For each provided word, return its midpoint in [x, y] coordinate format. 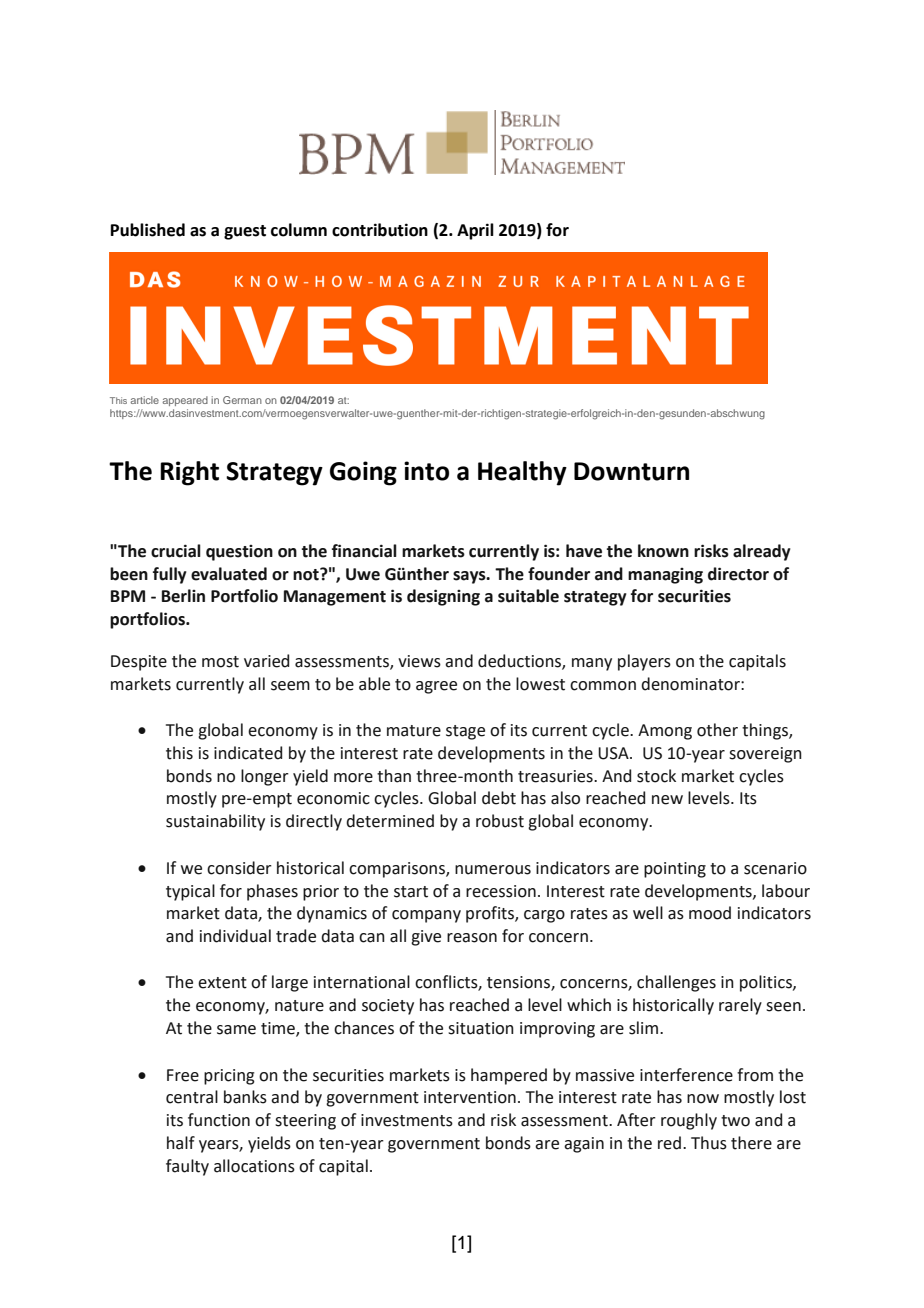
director [738, 574]
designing [443, 597]
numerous [493, 870]
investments [407, 1120]
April [475, 231]
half [181, 1143]
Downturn [631, 471]
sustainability [215, 822]
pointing [675, 870]
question [239, 553]
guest [245, 232]
